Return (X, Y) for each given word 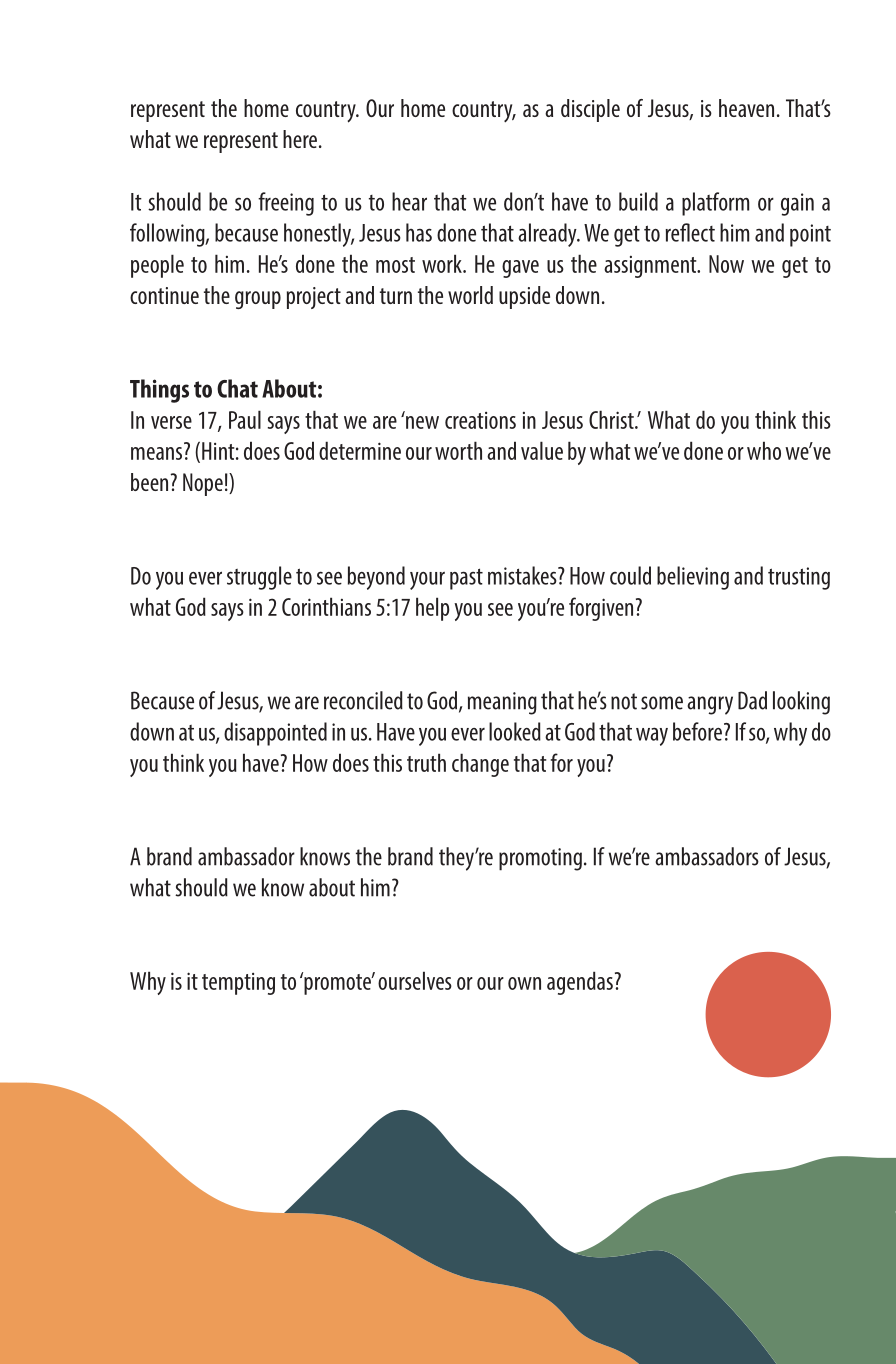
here (300, 139)
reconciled (363, 700)
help (433, 609)
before (697, 731)
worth (458, 450)
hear (409, 201)
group (258, 300)
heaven (746, 108)
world (470, 295)
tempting (238, 984)
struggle (259, 578)
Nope (203, 484)
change (480, 765)
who (764, 450)
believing (693, 578)
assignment (651, 267)
